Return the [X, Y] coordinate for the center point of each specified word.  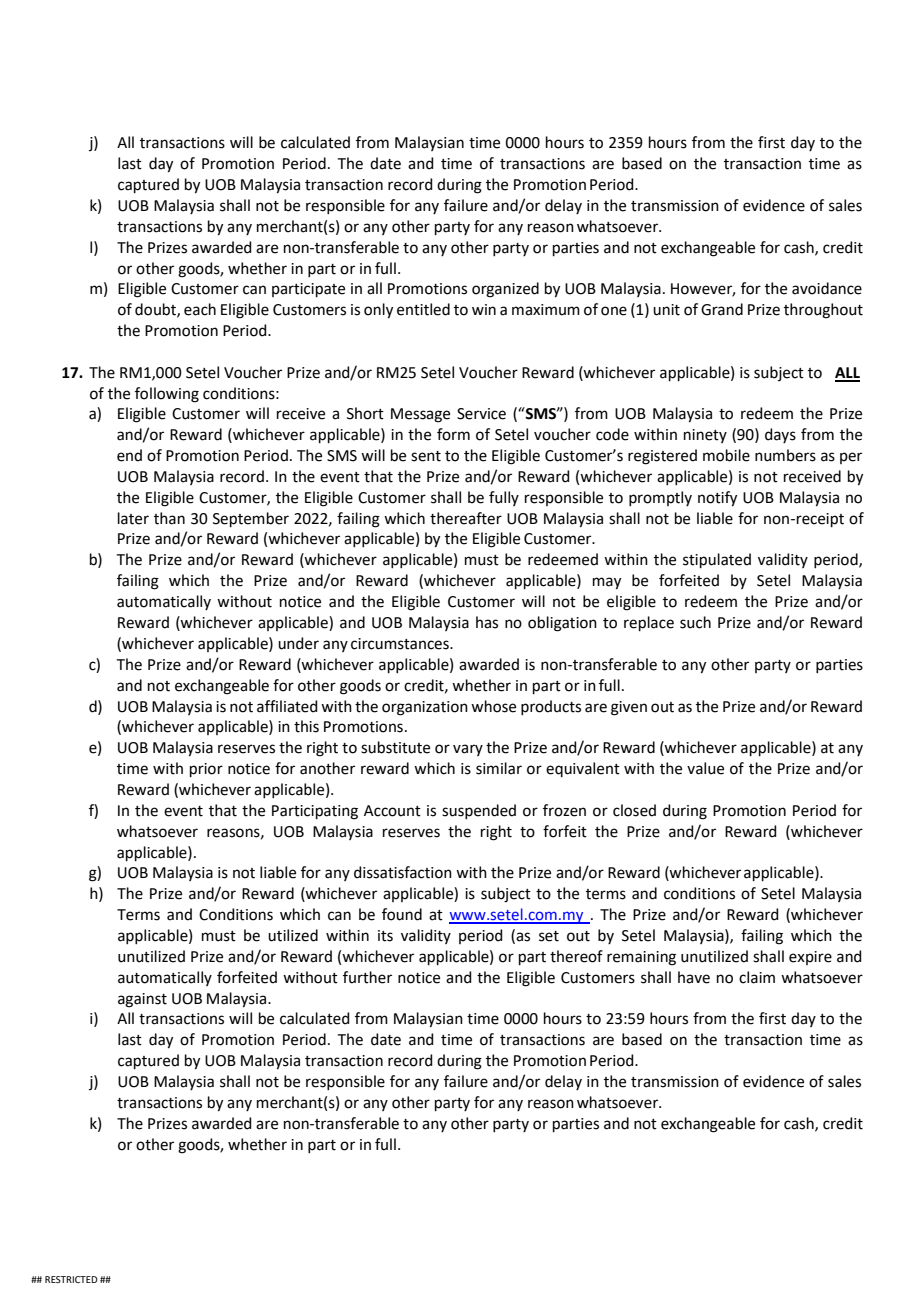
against [142, 1000]
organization [425, 708]
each [200, 309]
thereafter [466, 518]
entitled [423, 309]
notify [717, 499]
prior [206, 770]
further [367, 977]
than [169, 518]
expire [810, 958]
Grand [722, 309]
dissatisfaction [403, 872]
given [629, 708]
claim [757, 977]
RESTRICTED [71, 1279]
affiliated [287, 706]
